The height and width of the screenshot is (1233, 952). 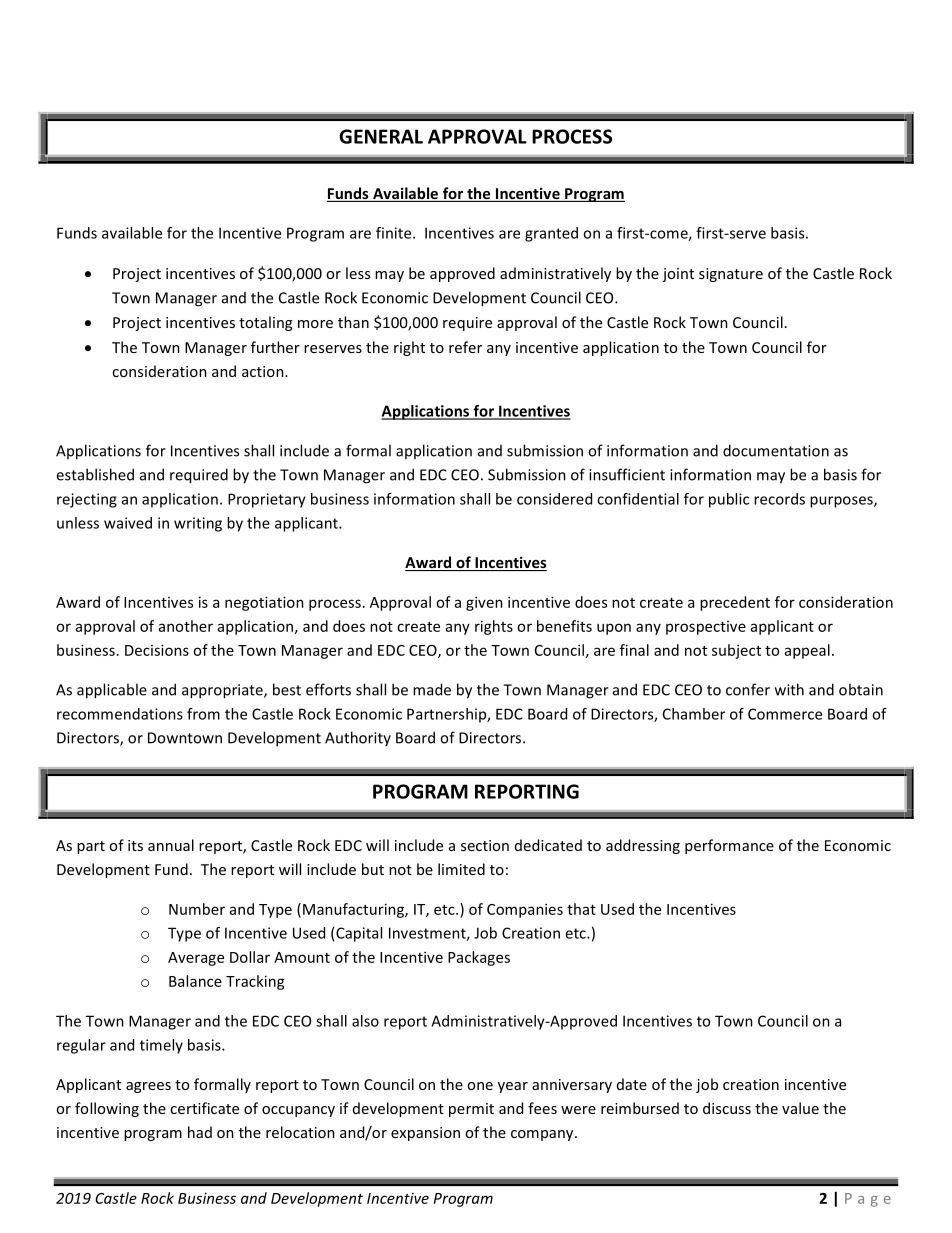 What do you see at coordinates (731, 275) in the screenshot?
I see `signature` at bounding box center [731, 275].
